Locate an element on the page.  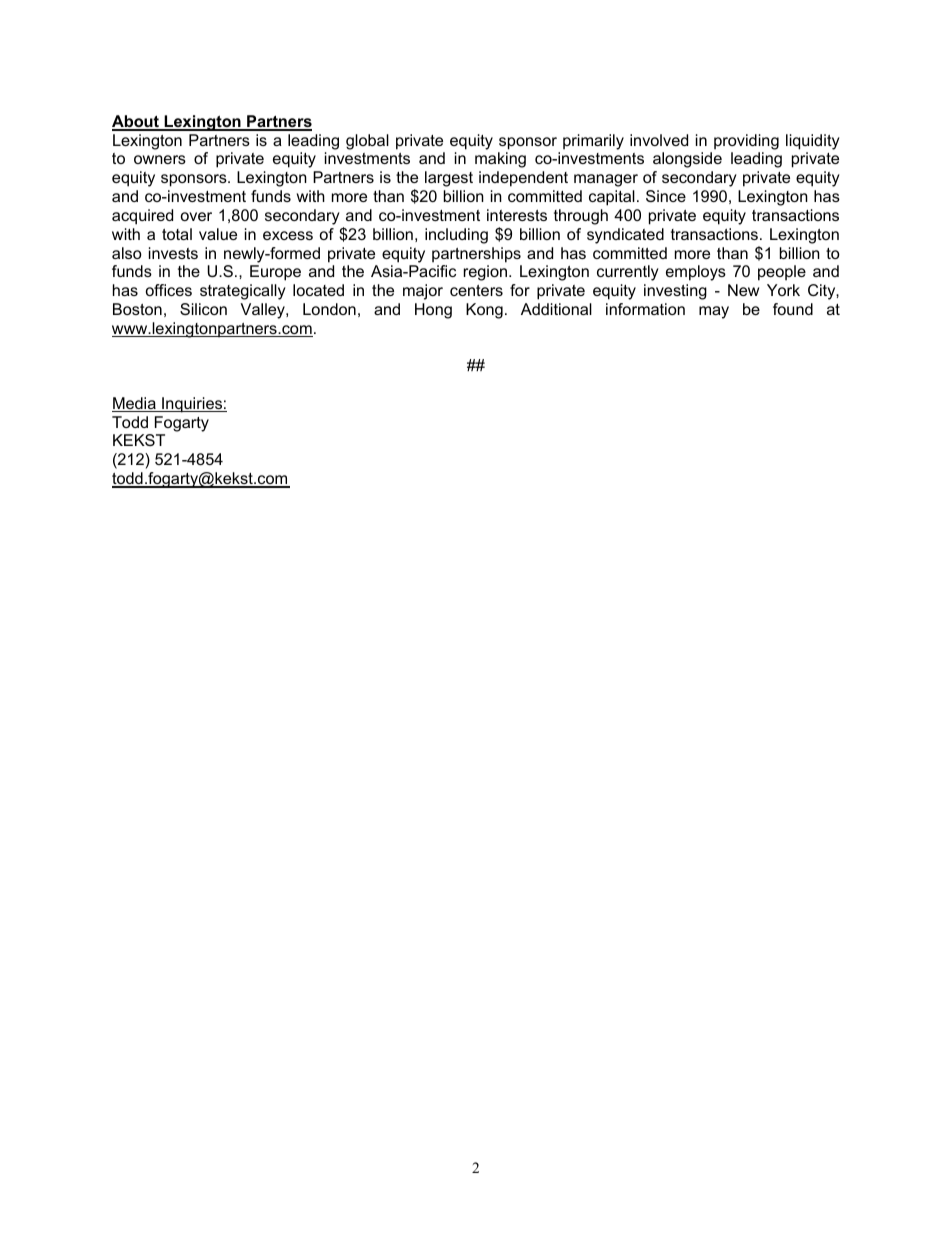
Media is located at coordinates (135, 404).
